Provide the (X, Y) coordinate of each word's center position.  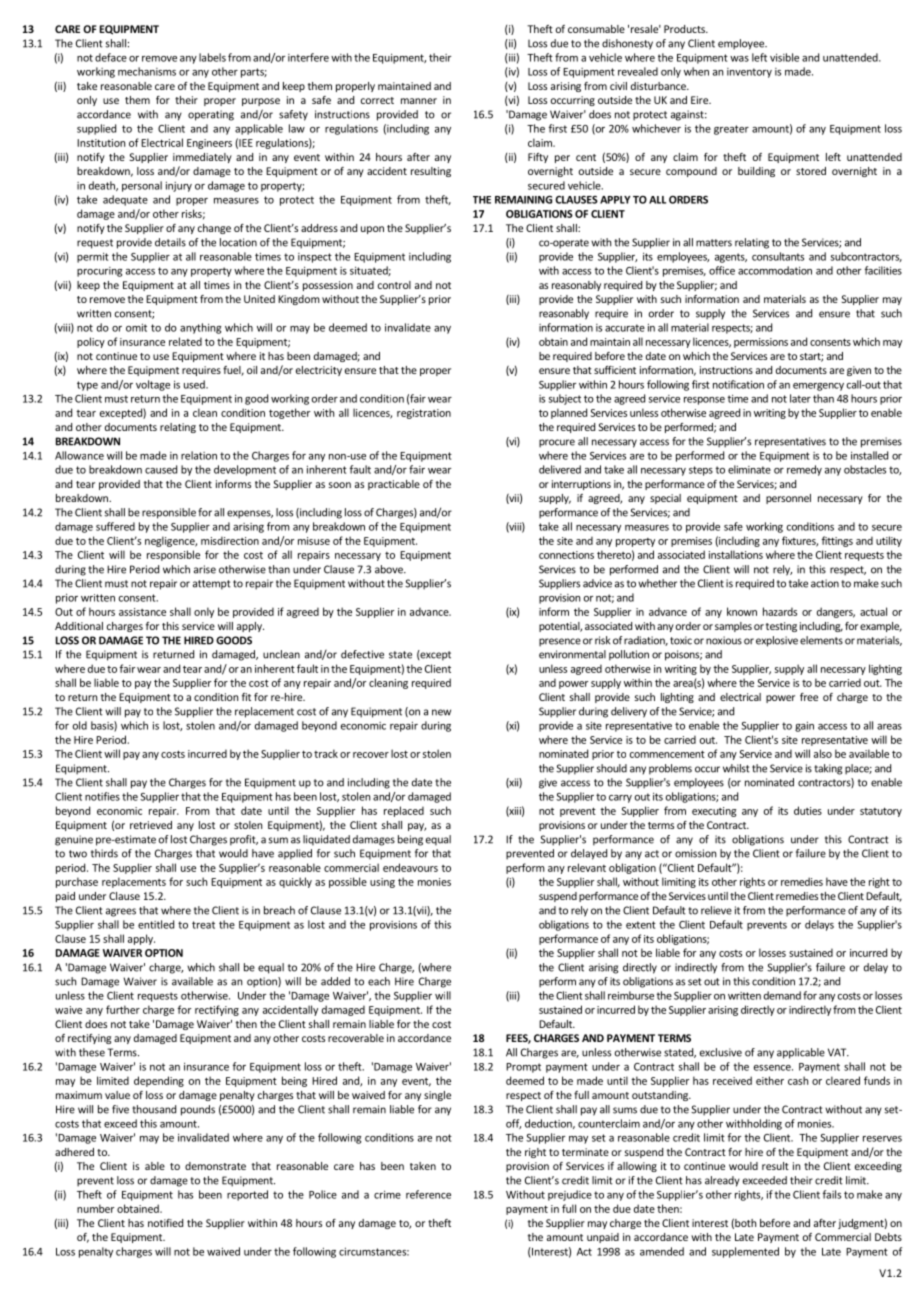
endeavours (410, 867)
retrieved (151, 825)
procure (557, 443)
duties (808, 810)
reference (428, 1194)
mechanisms (147, 71)
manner (419, 101)
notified (165, 1223)
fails (832, 1194)
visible (784, 57)
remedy (804, 470)
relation (199, 455)
